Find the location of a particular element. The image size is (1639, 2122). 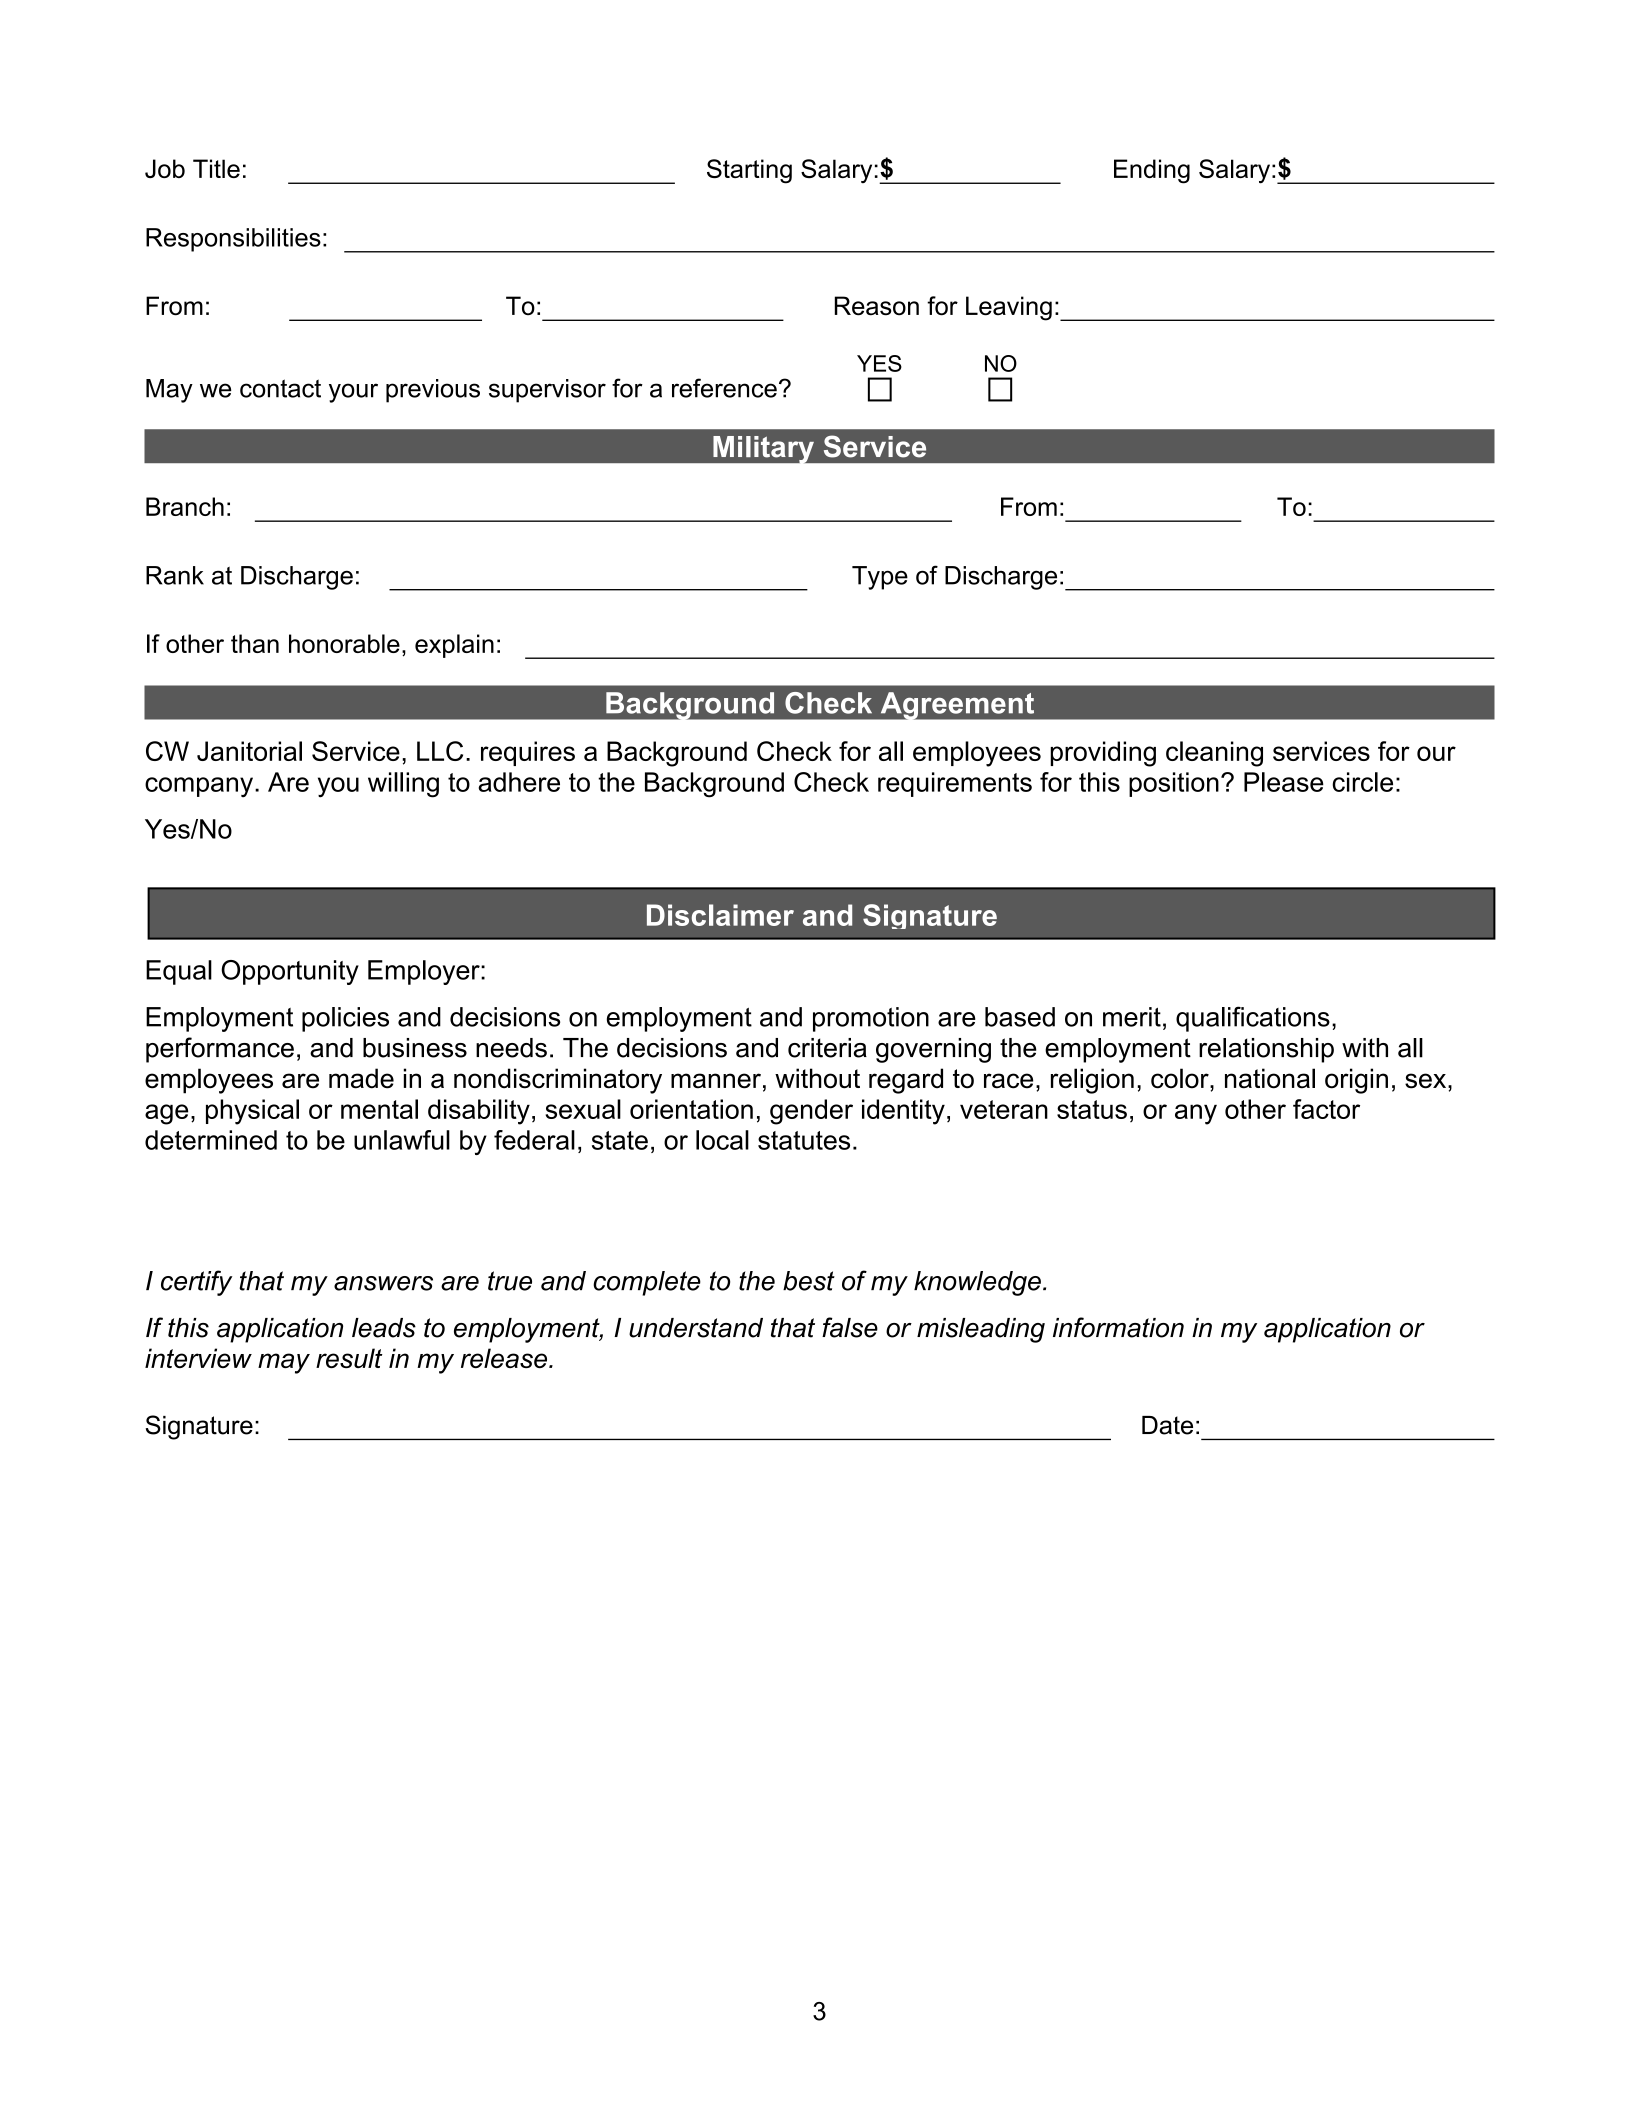

Responsibilities is located at coordinates (233, 240).
